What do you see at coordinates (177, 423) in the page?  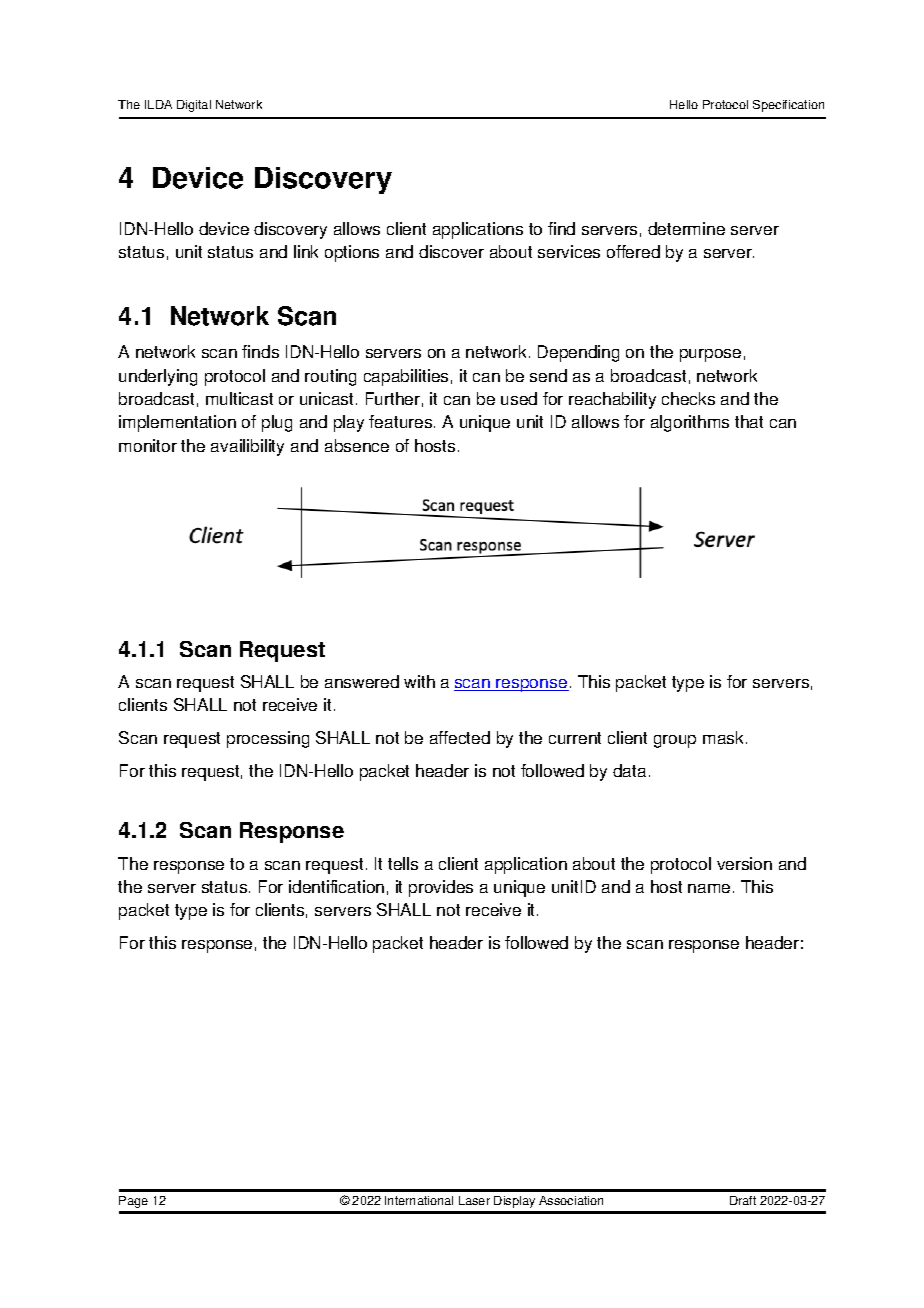 I see `implementation` at bounding box center [177, 423].
